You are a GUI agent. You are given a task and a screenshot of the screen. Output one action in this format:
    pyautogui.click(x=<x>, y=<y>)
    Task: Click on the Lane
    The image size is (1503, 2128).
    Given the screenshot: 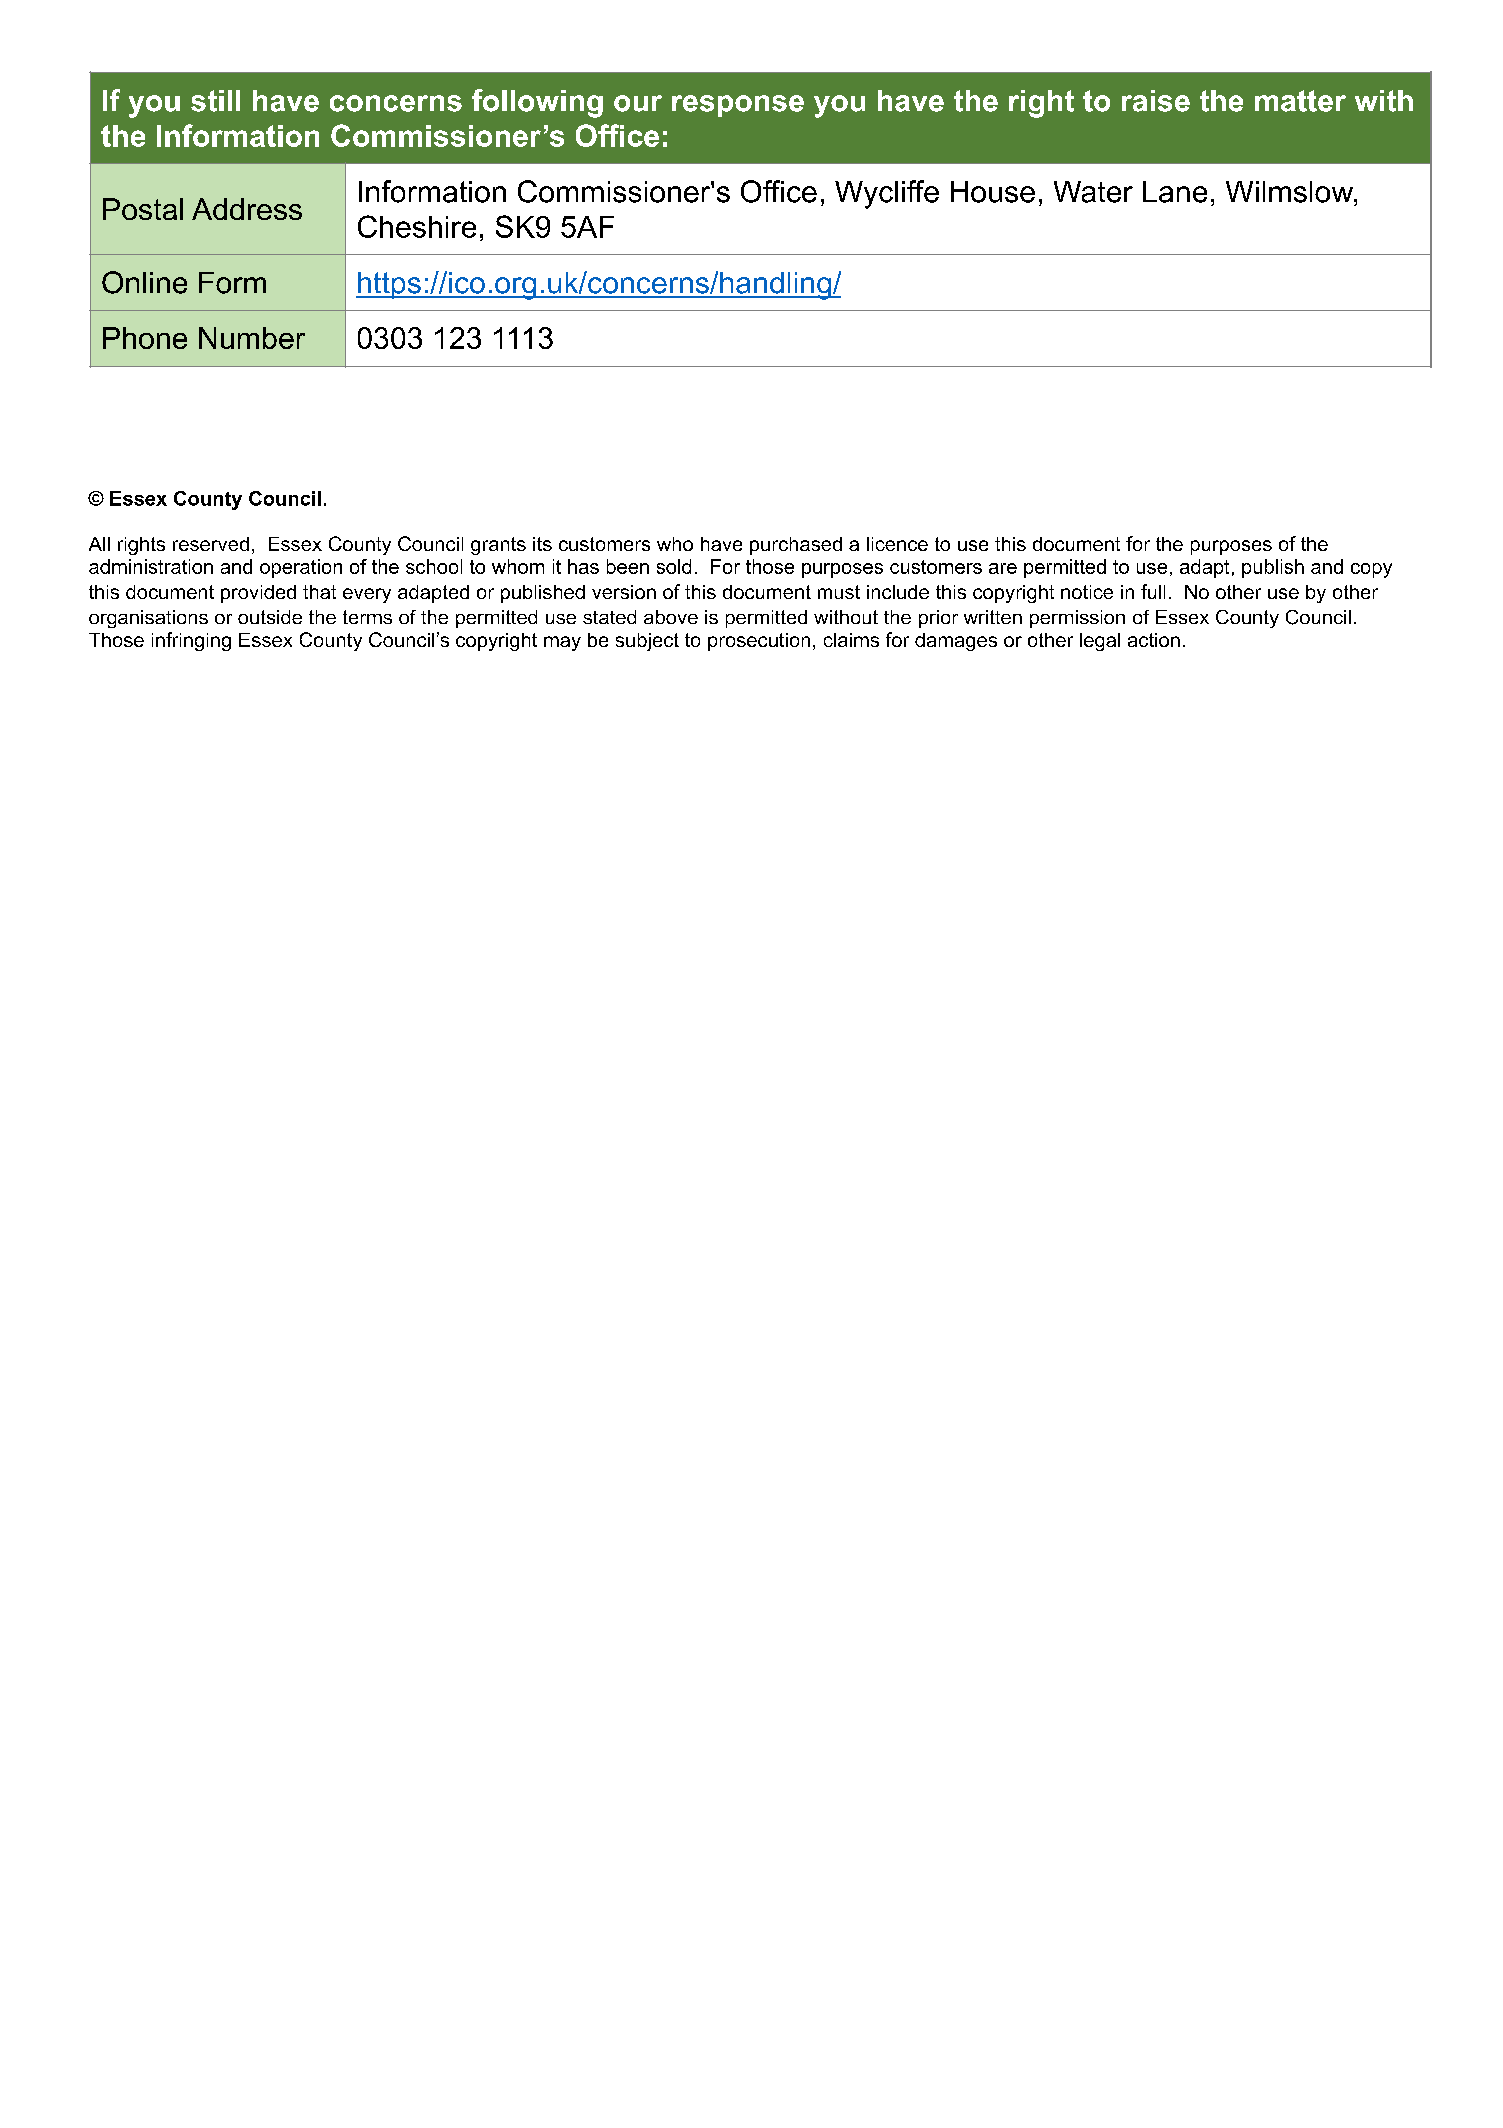 What is the action you would take?
    pyautogui.click(x=1175, y=192)
